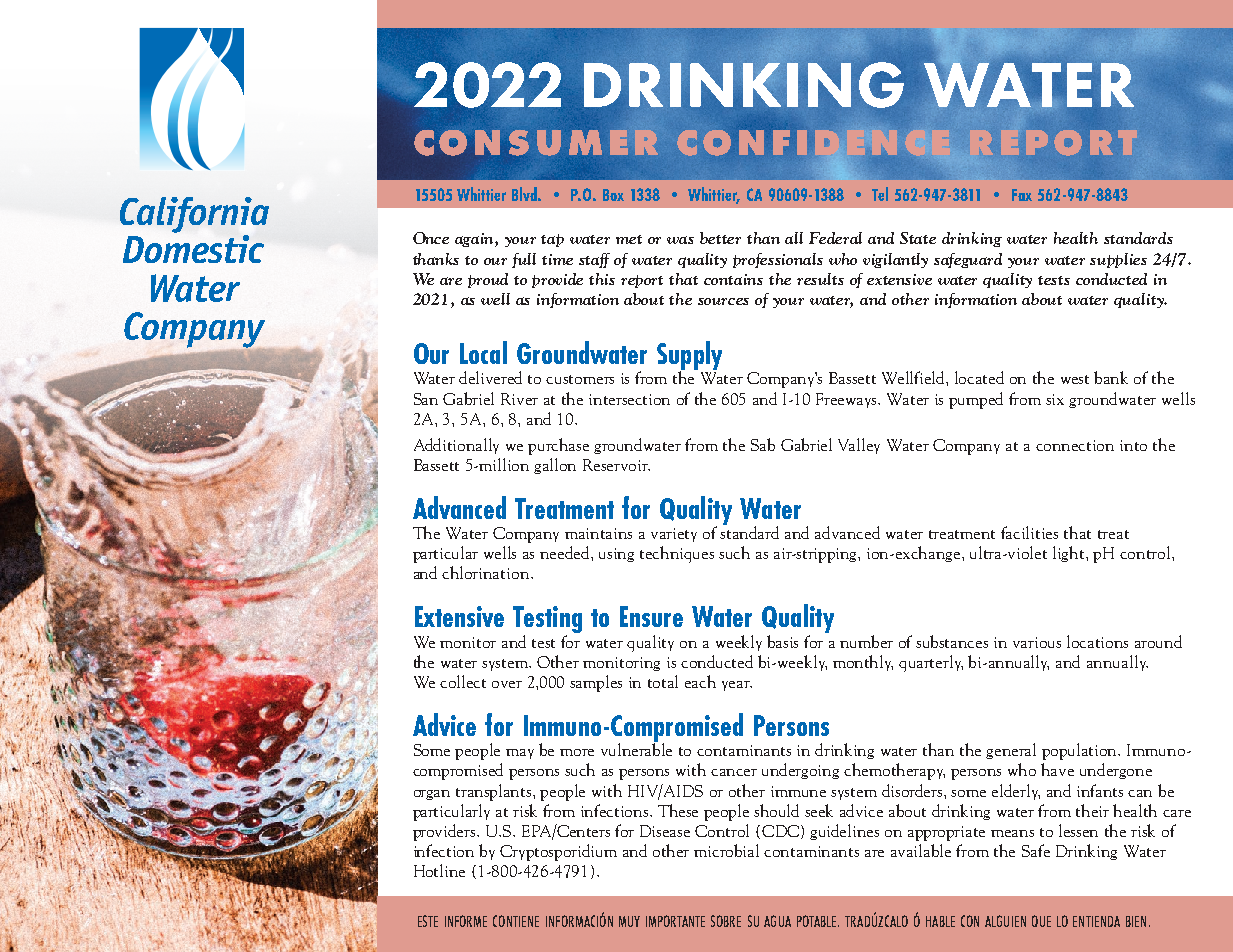  I want to click on CONTIENE, so click(516, 921).
